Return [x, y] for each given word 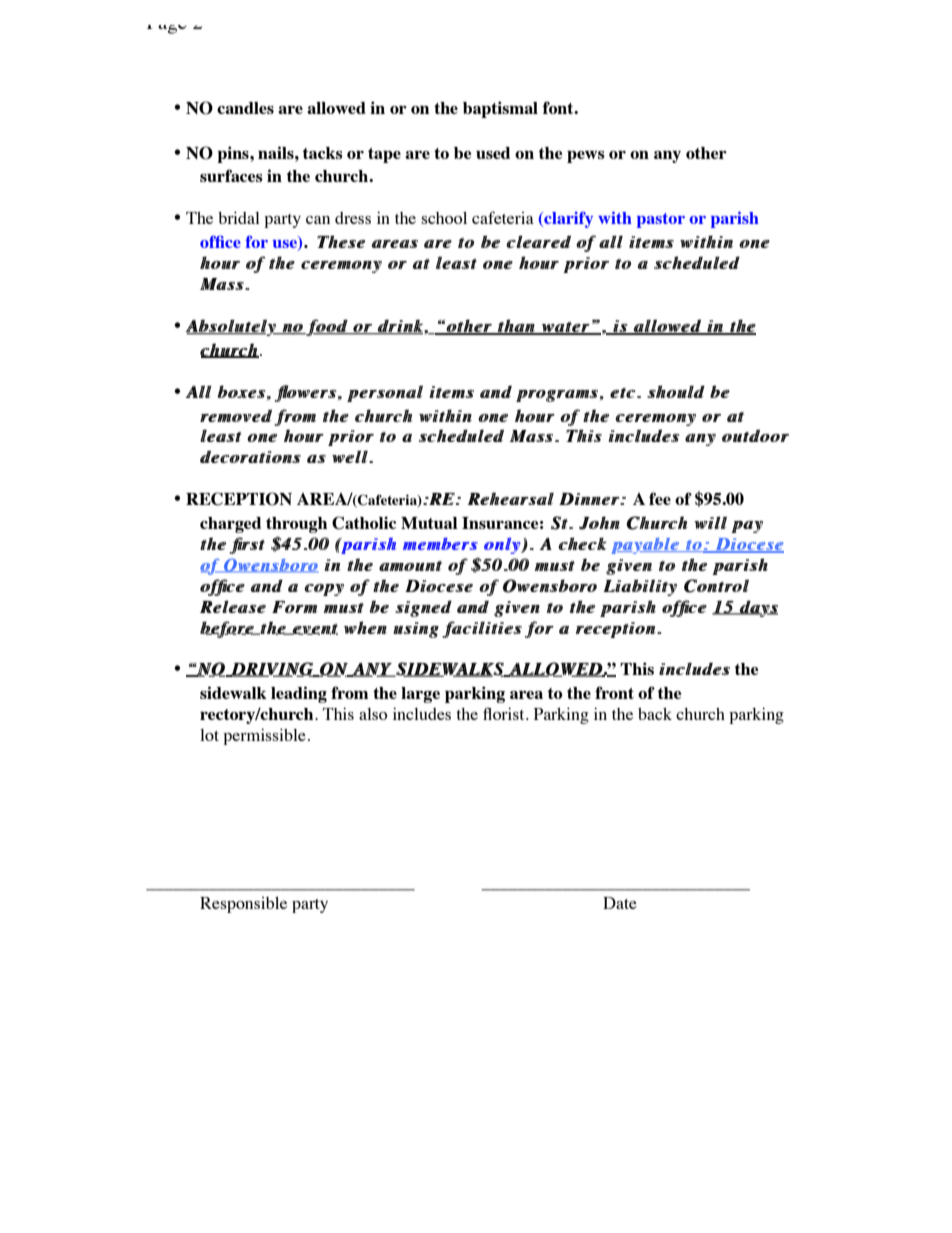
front [614, 692]
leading [299, 694]
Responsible [243, 905]
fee [660, 498]
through [296, 525]
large [420, 695]
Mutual [429, 523]
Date [620, 903]
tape [384, 155]
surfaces [231, 175]
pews [586, 157]
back [655, 714]
